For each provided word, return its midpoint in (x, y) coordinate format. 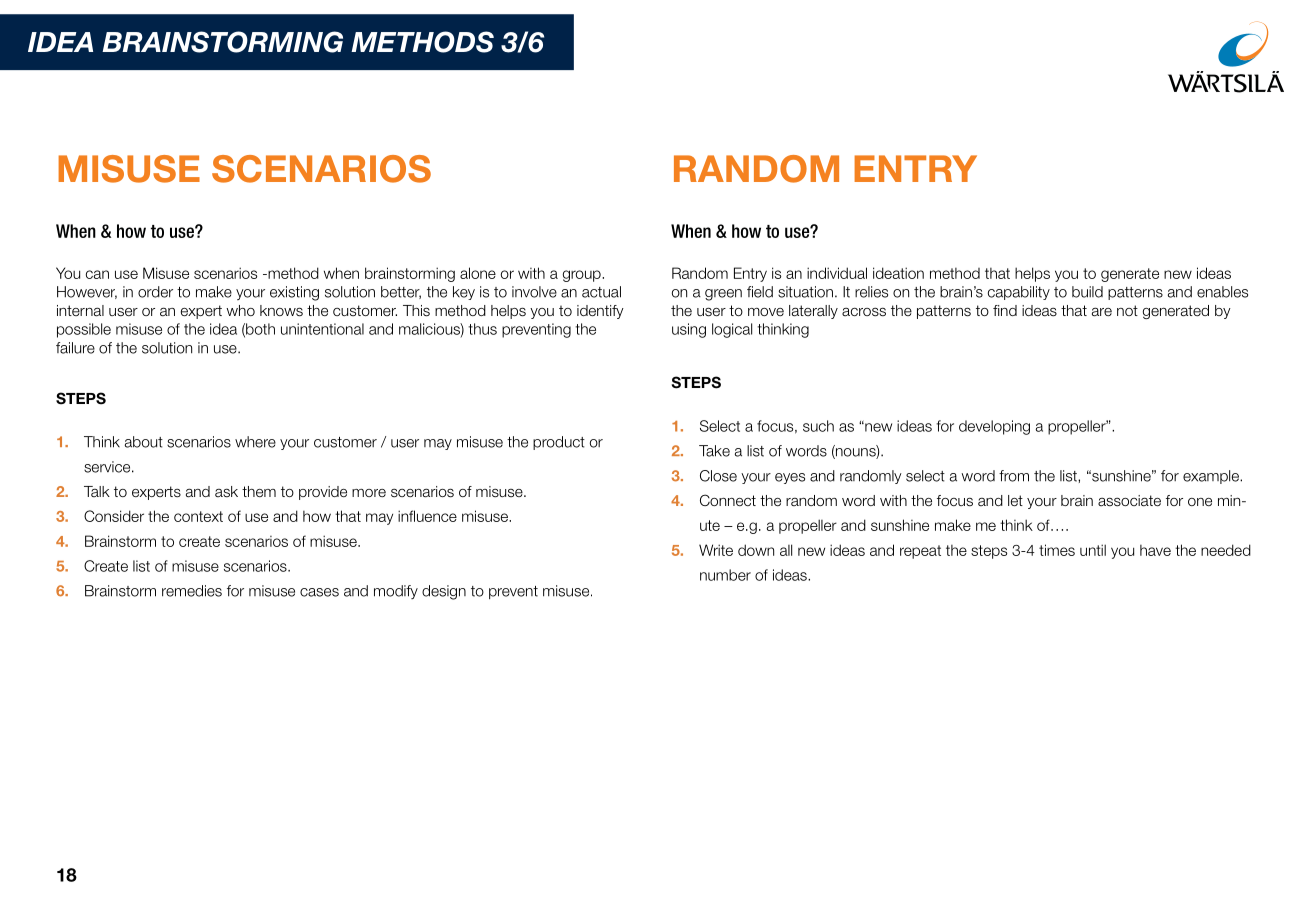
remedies (192, 591)
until (1093, 550)
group (583, 276)
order (155, 292)
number (725, 575)
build (1087, 292)
